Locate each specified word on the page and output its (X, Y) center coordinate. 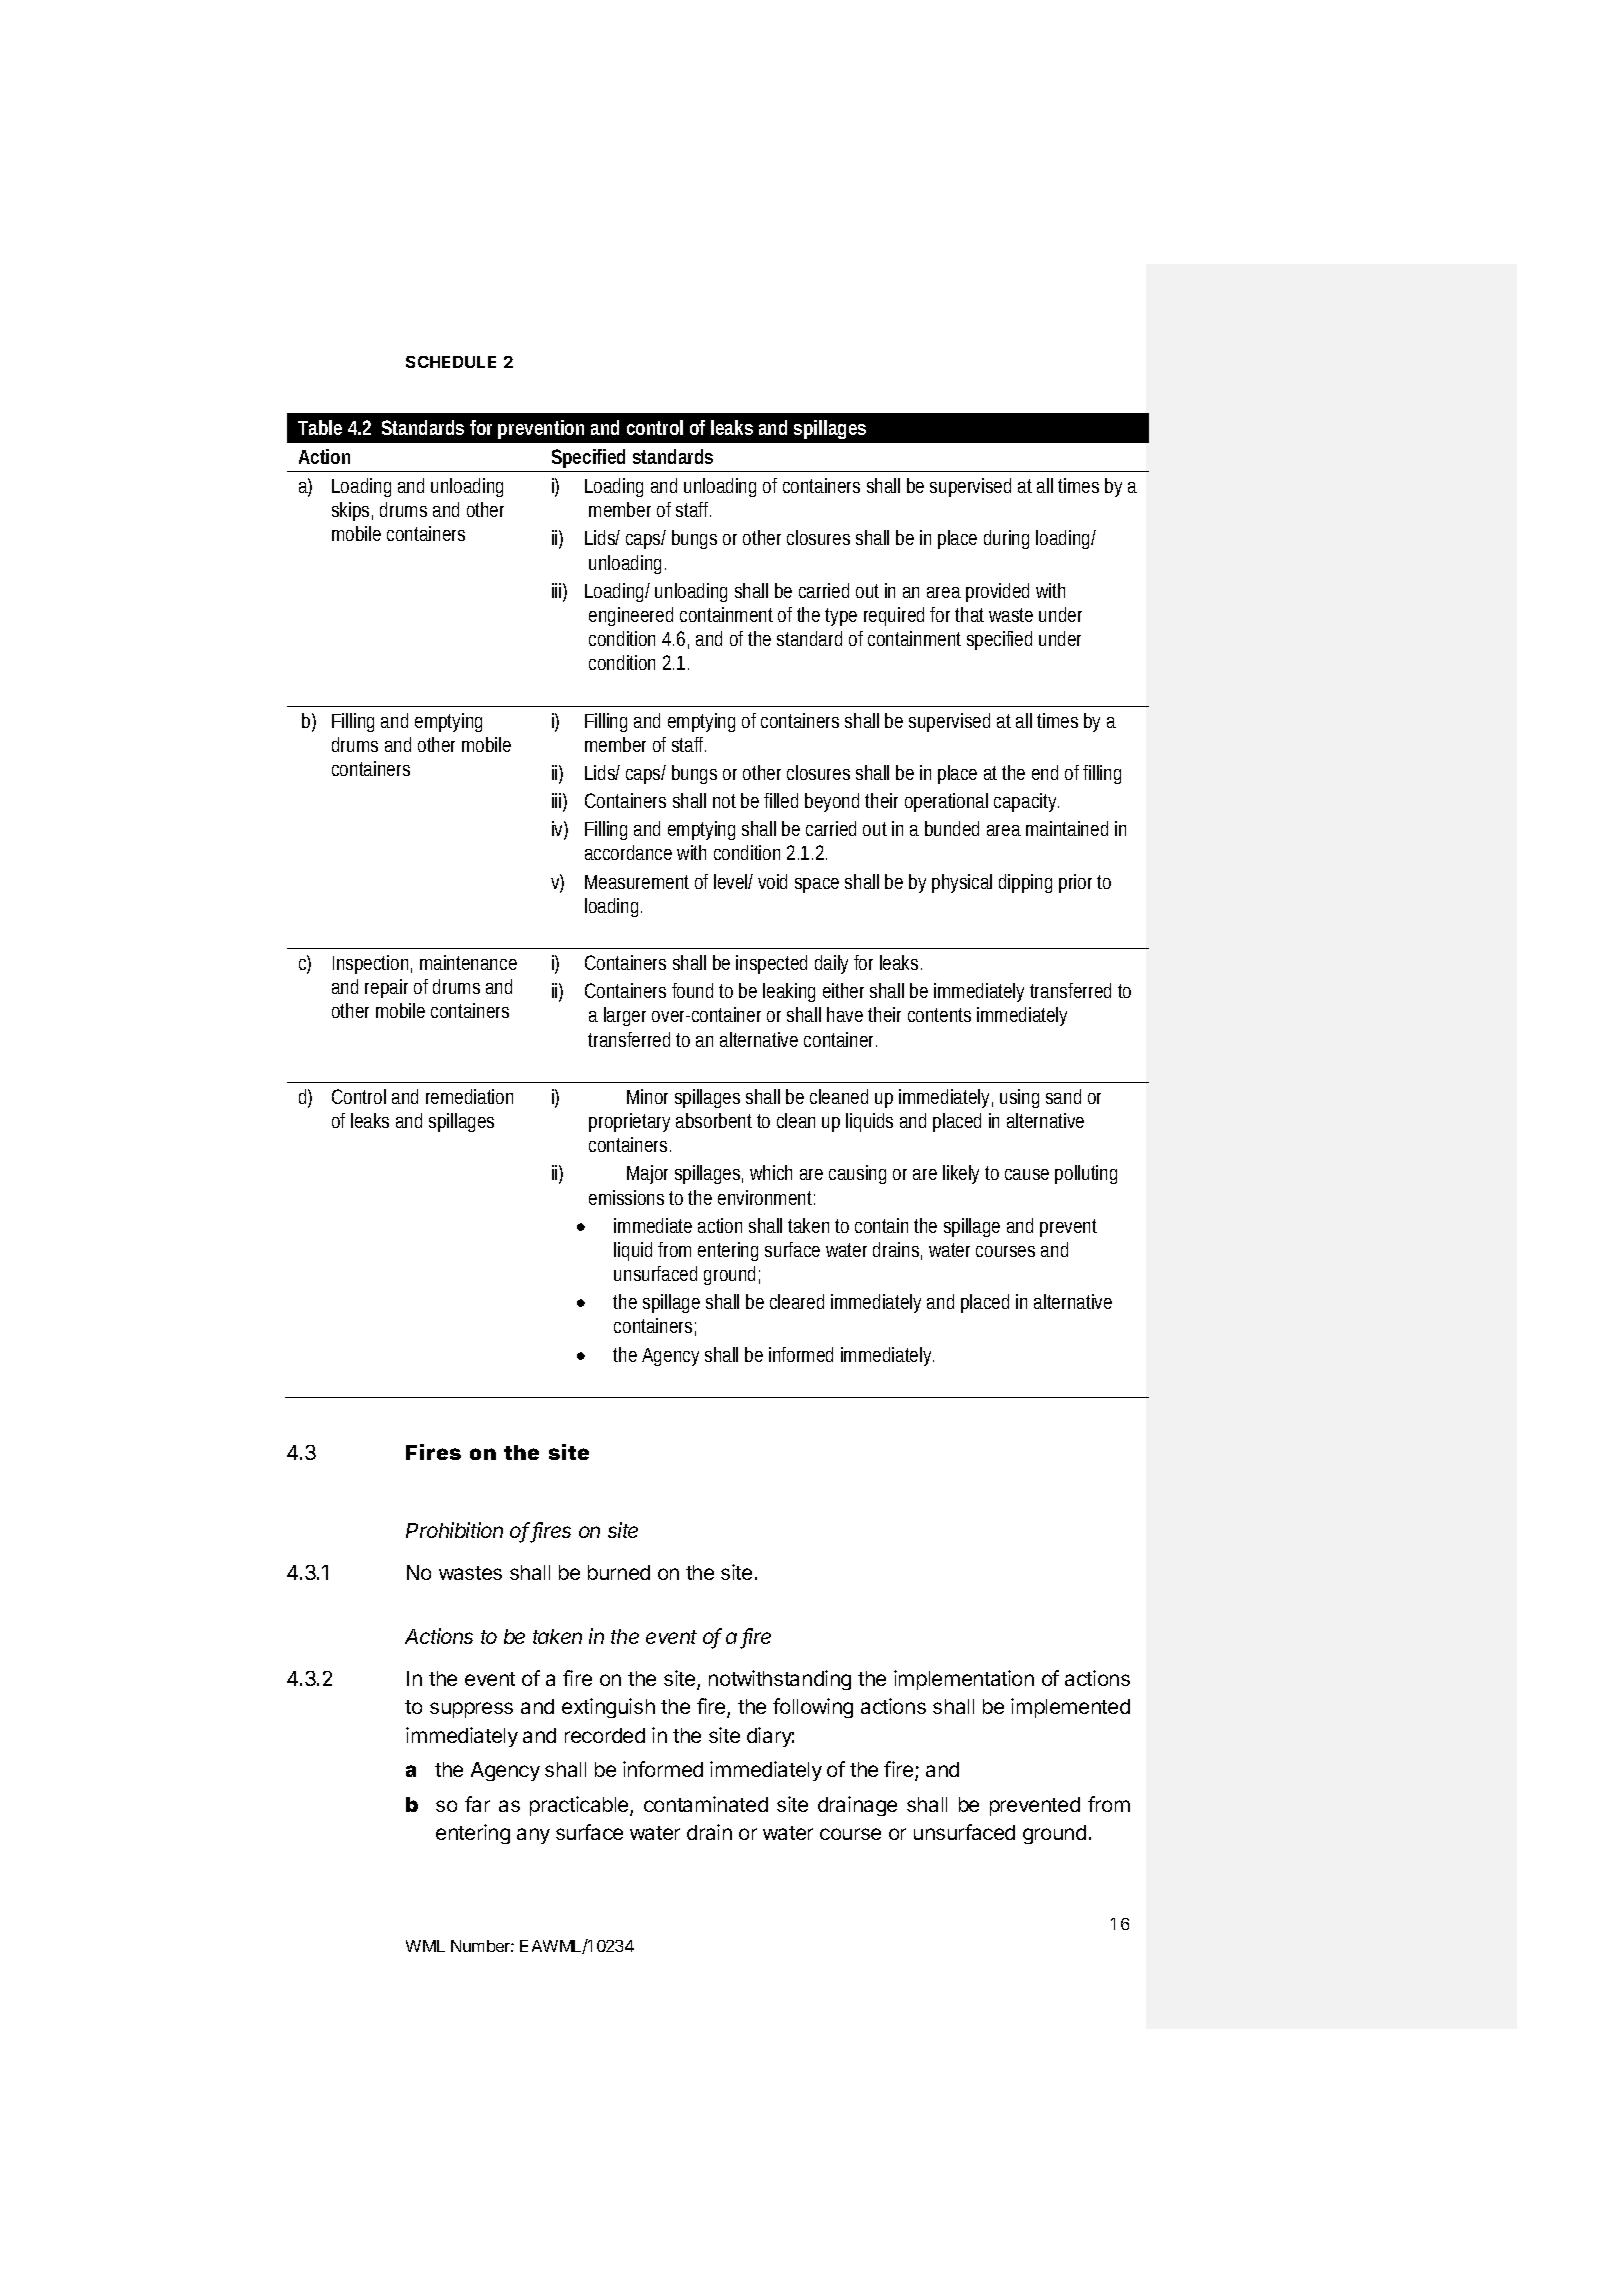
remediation (469, 1096)
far (477, 1804)
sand (1063, 1096)
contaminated (706, 1804)
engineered (631, 616)
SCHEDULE (451, 362)
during (1006, 539)
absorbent (714, 1120)
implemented (1070, 1708)
